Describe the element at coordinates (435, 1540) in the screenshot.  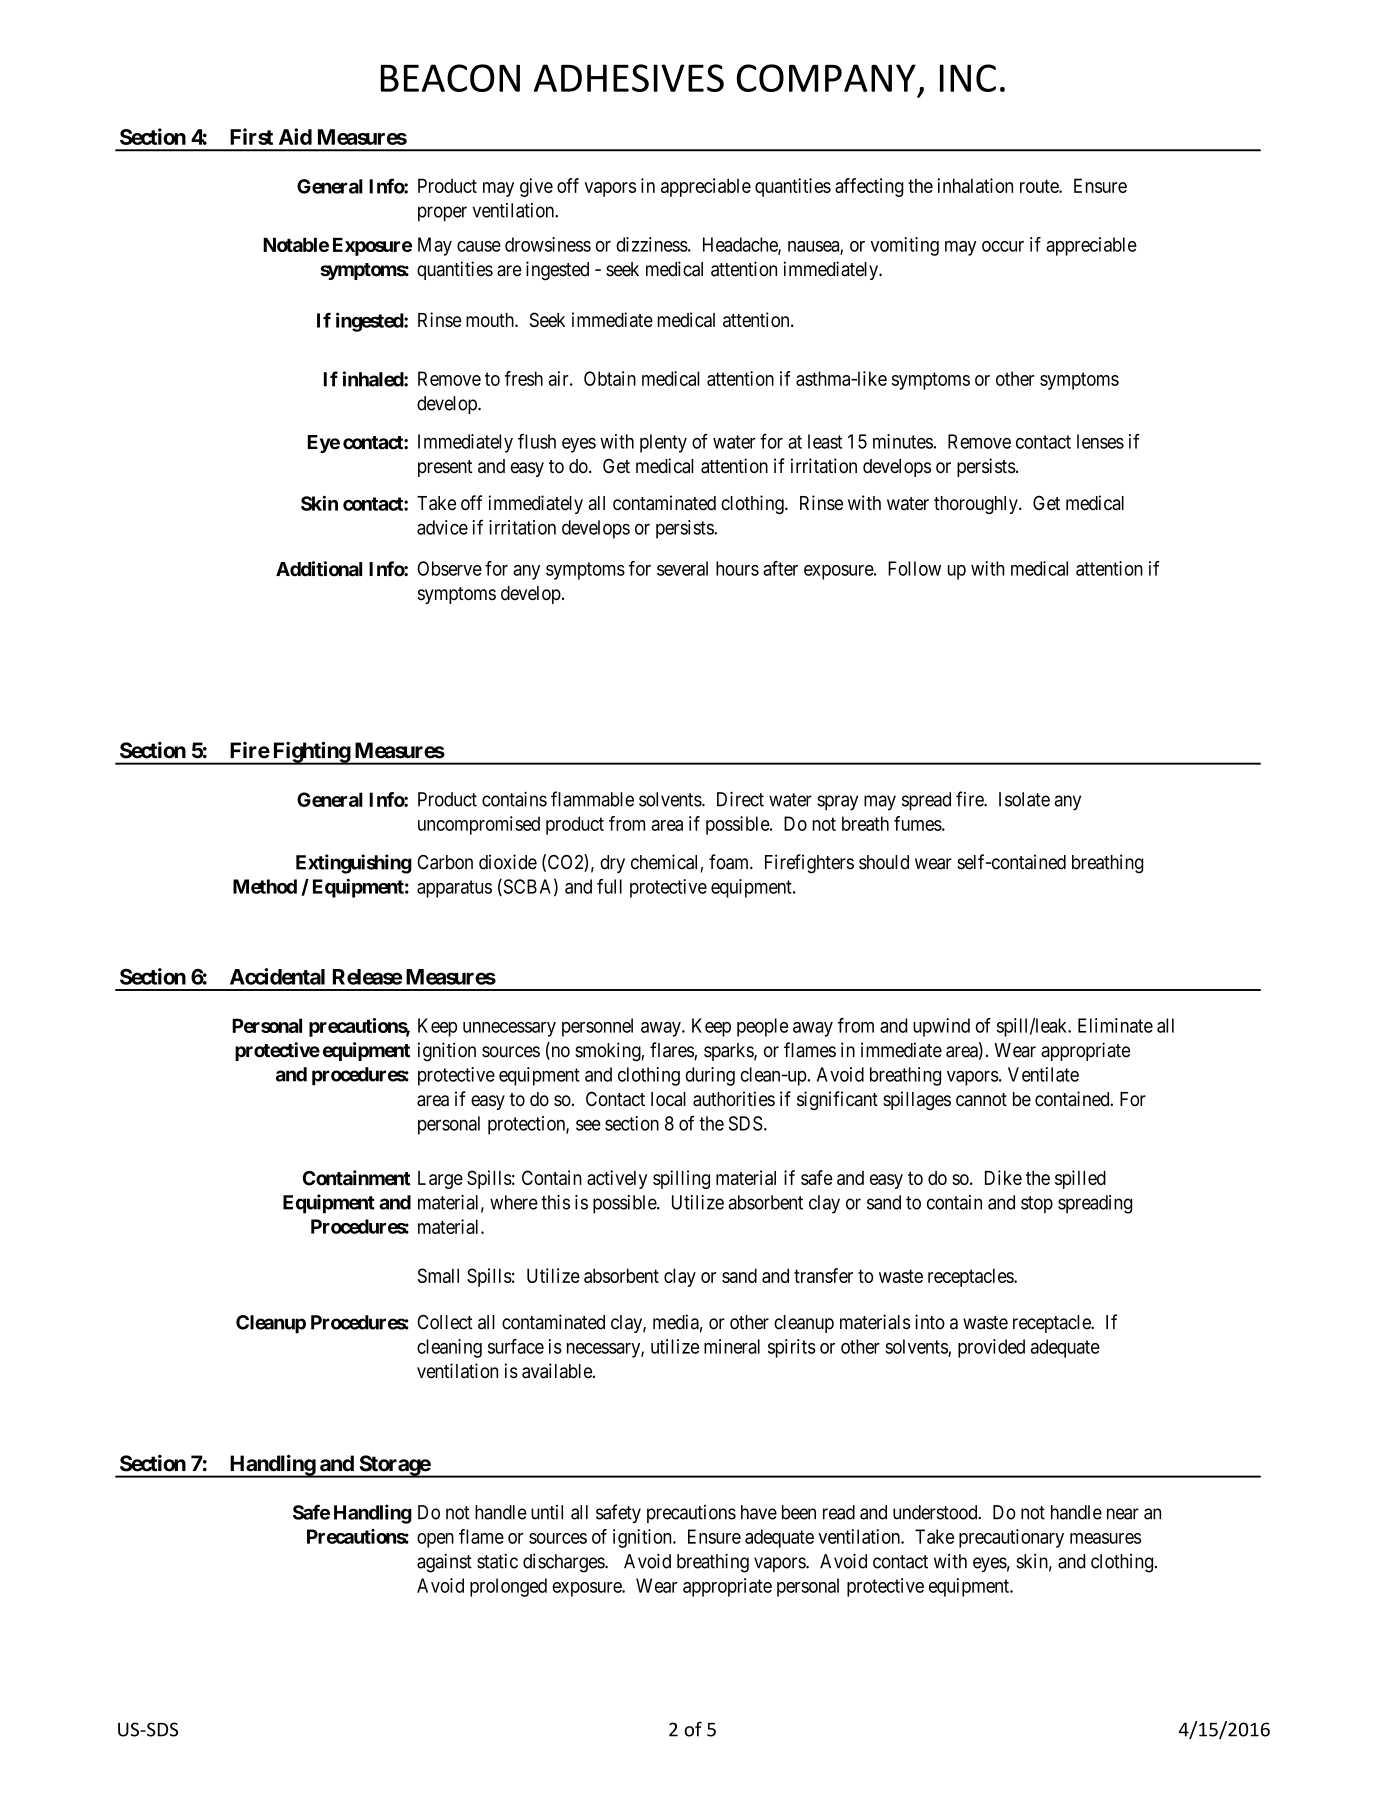
I see `open` at that location.
